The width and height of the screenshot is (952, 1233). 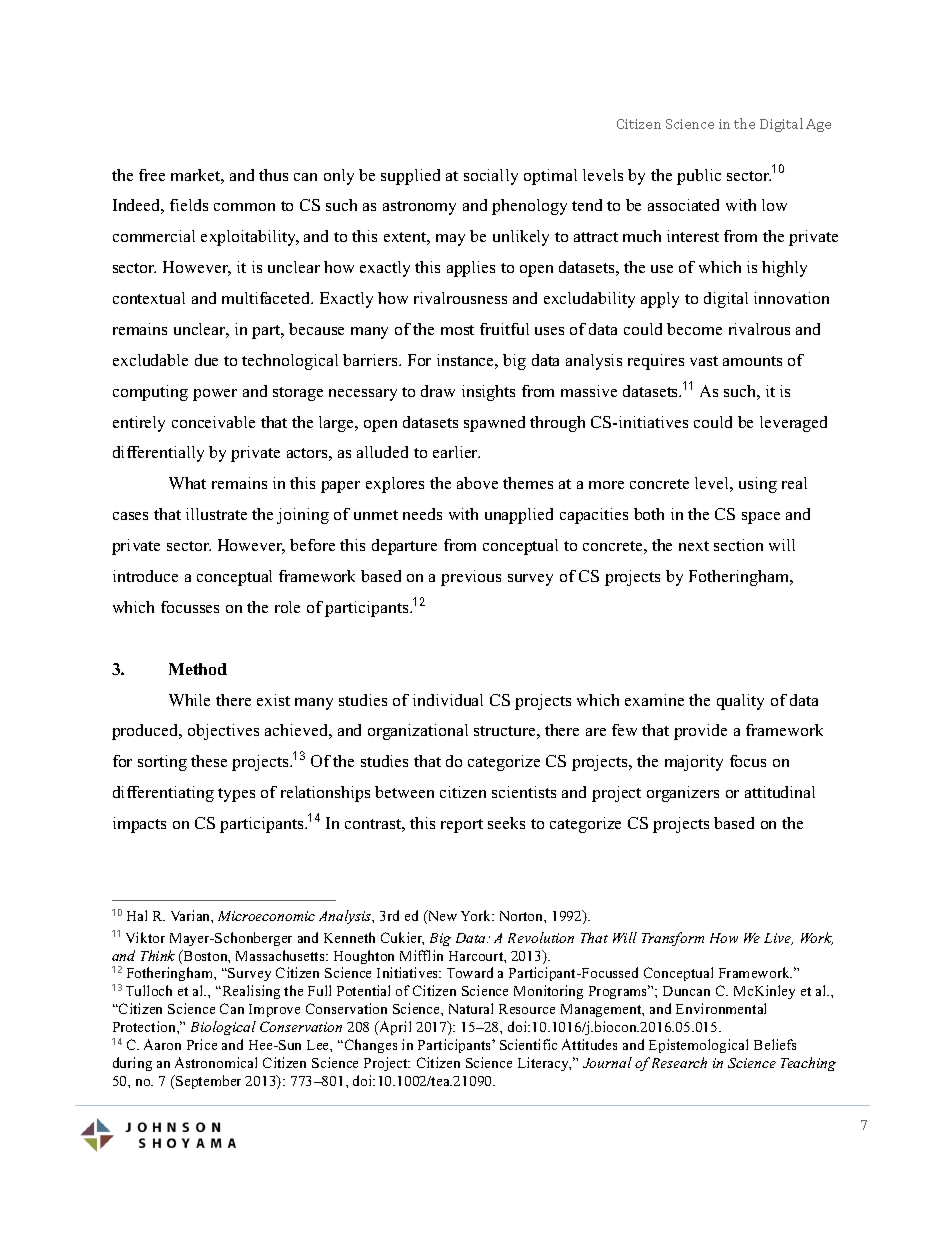 I want to click on Astronomical, so click(x=216, y=1062).
